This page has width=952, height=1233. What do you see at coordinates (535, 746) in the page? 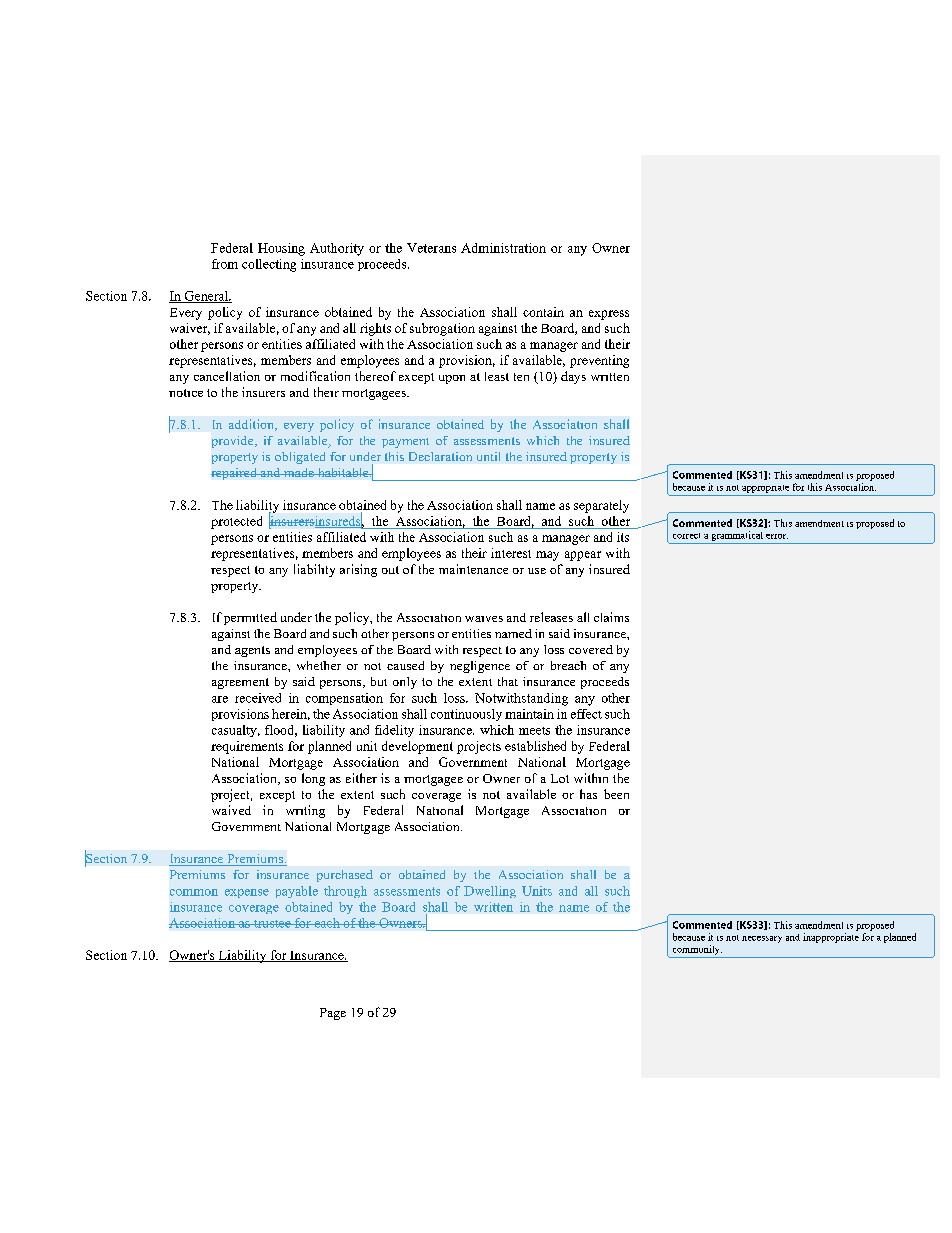
I see `established` at bounding box center [535, 746].
